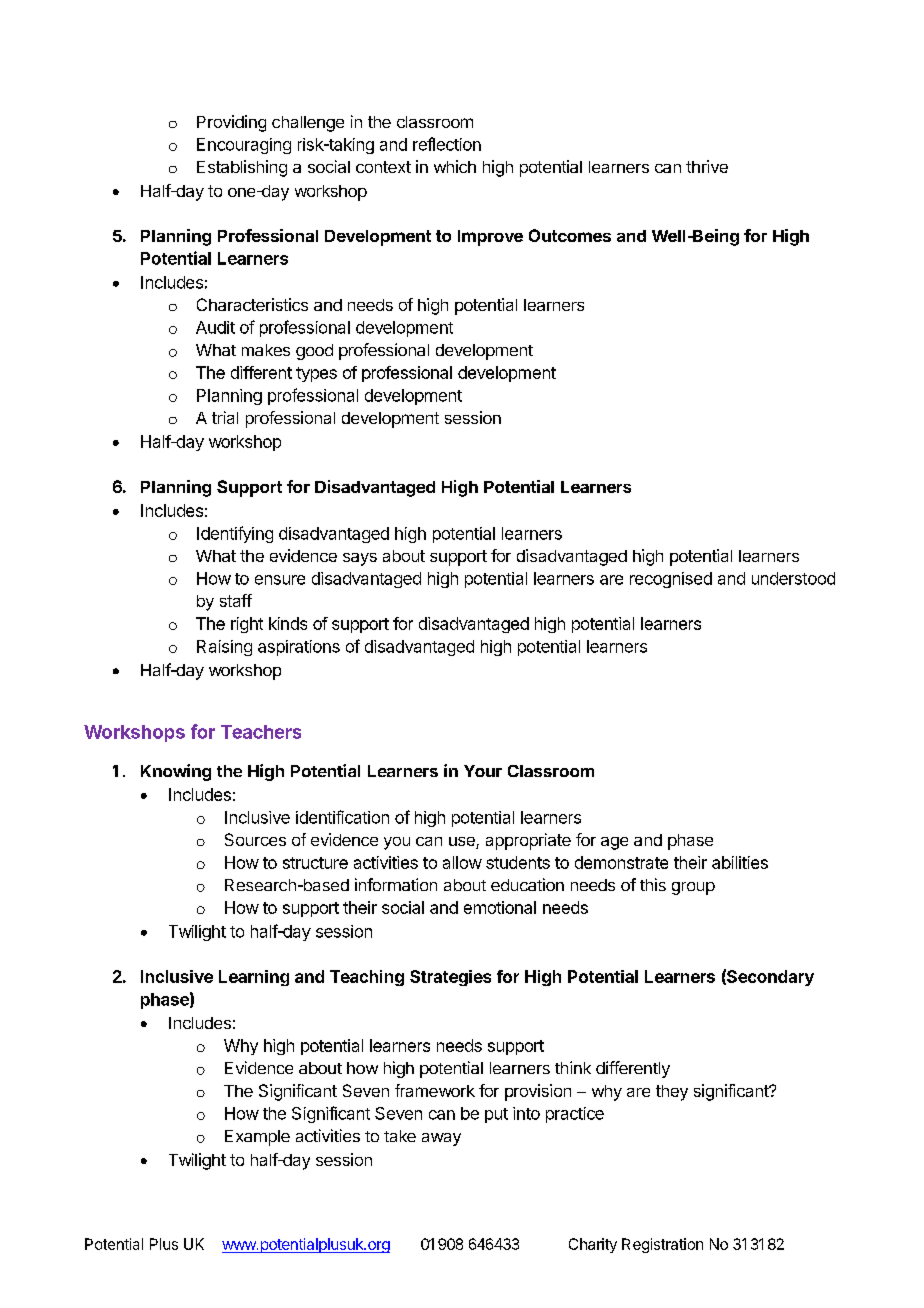 This page has height=1308, width=924. Describe the element at coordinates (455, 166) in the page. I see `which` at that location.
